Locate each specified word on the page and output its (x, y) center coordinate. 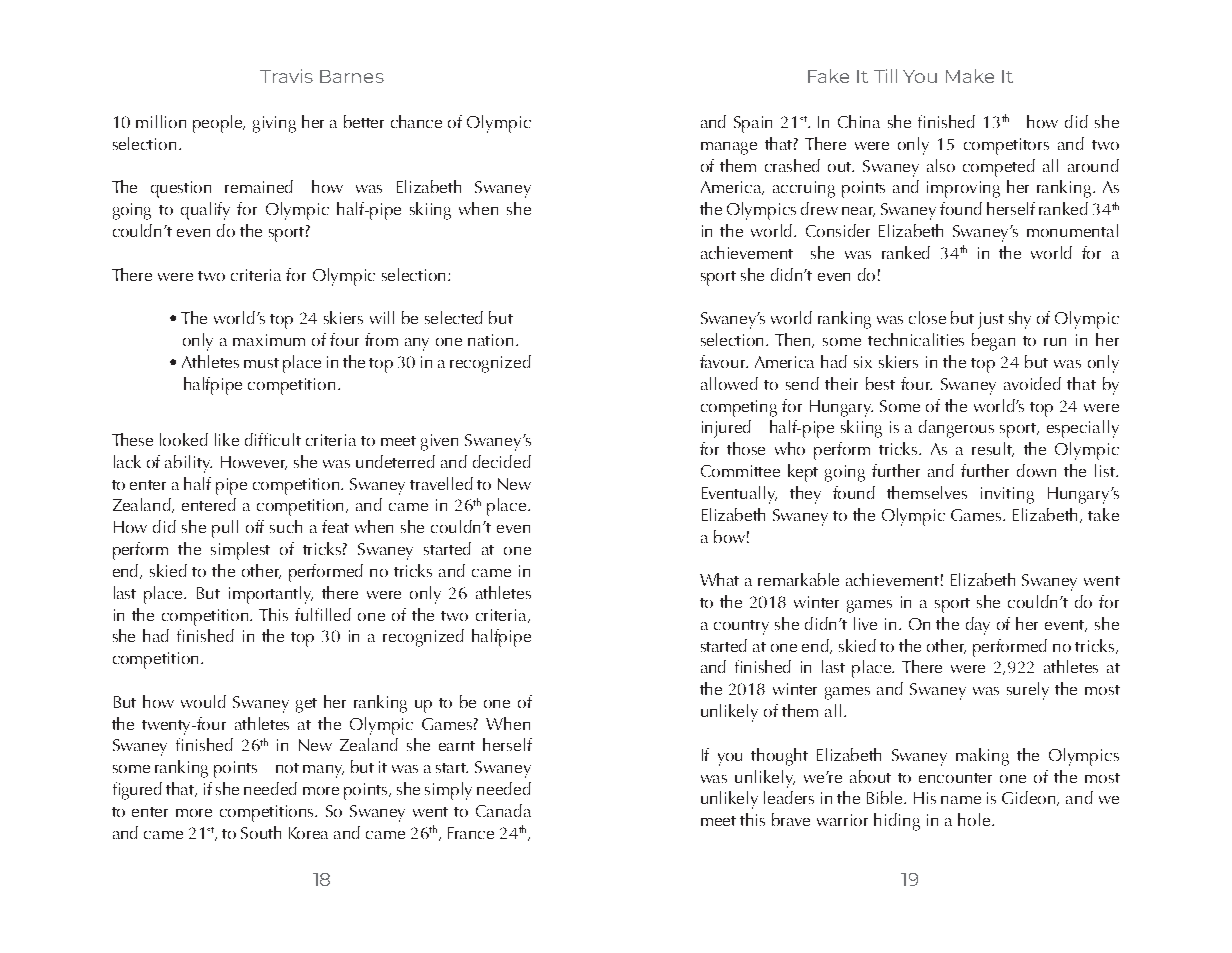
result (993, 449)
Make (970, 76)
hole (975, 819)
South (261, 832)
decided (502, 461)
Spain (753, 124)
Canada (503, 810)
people (219, 124)
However (254, 463)
